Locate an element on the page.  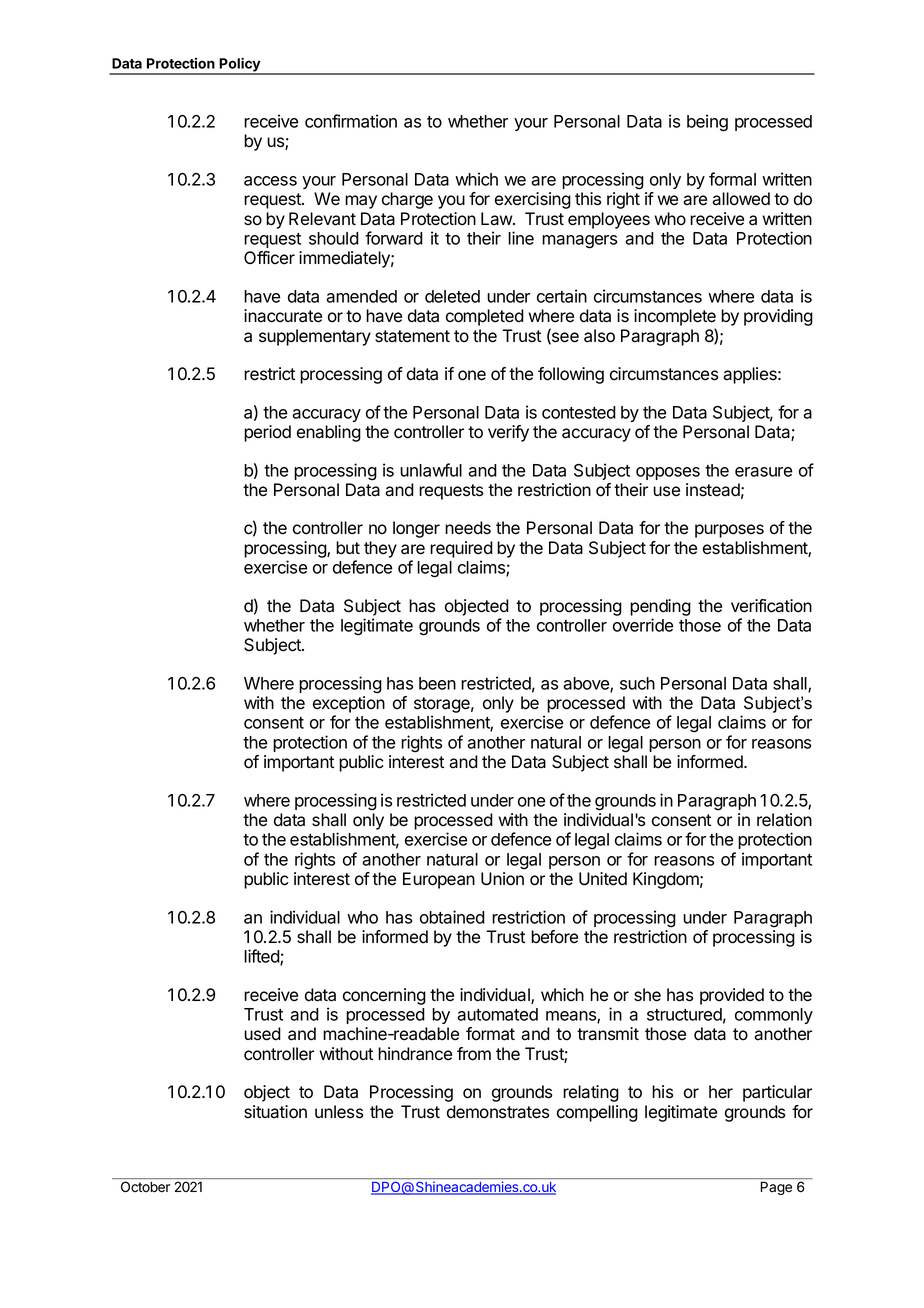
pending is located at coordinates (660, 607).
